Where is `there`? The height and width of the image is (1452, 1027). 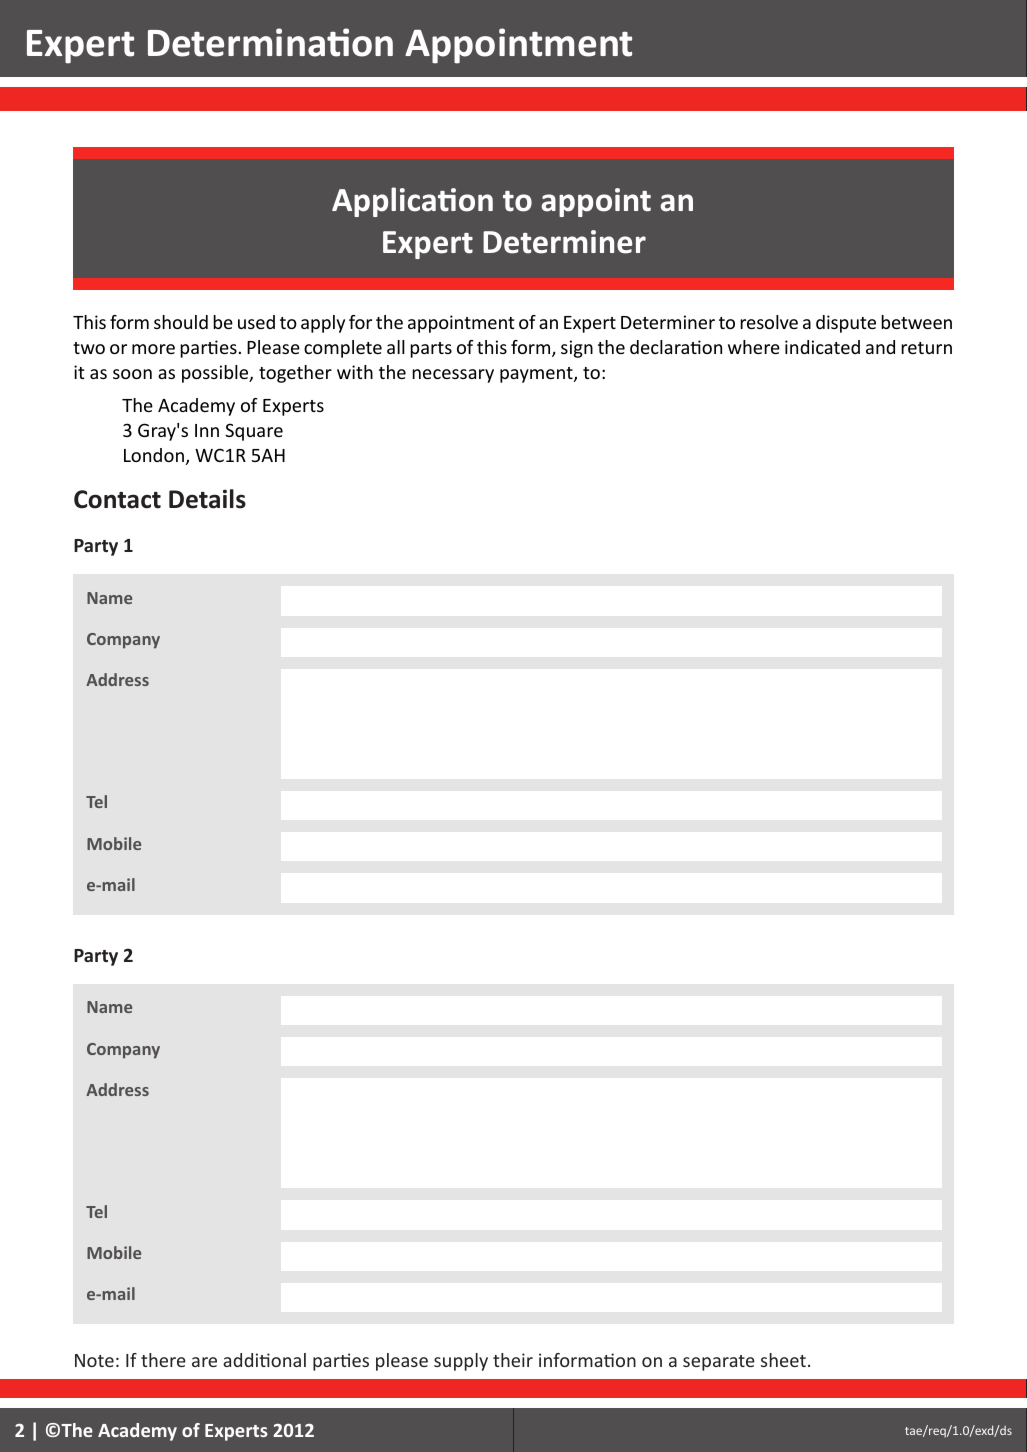
there is located at coordinates (163, 1360).
